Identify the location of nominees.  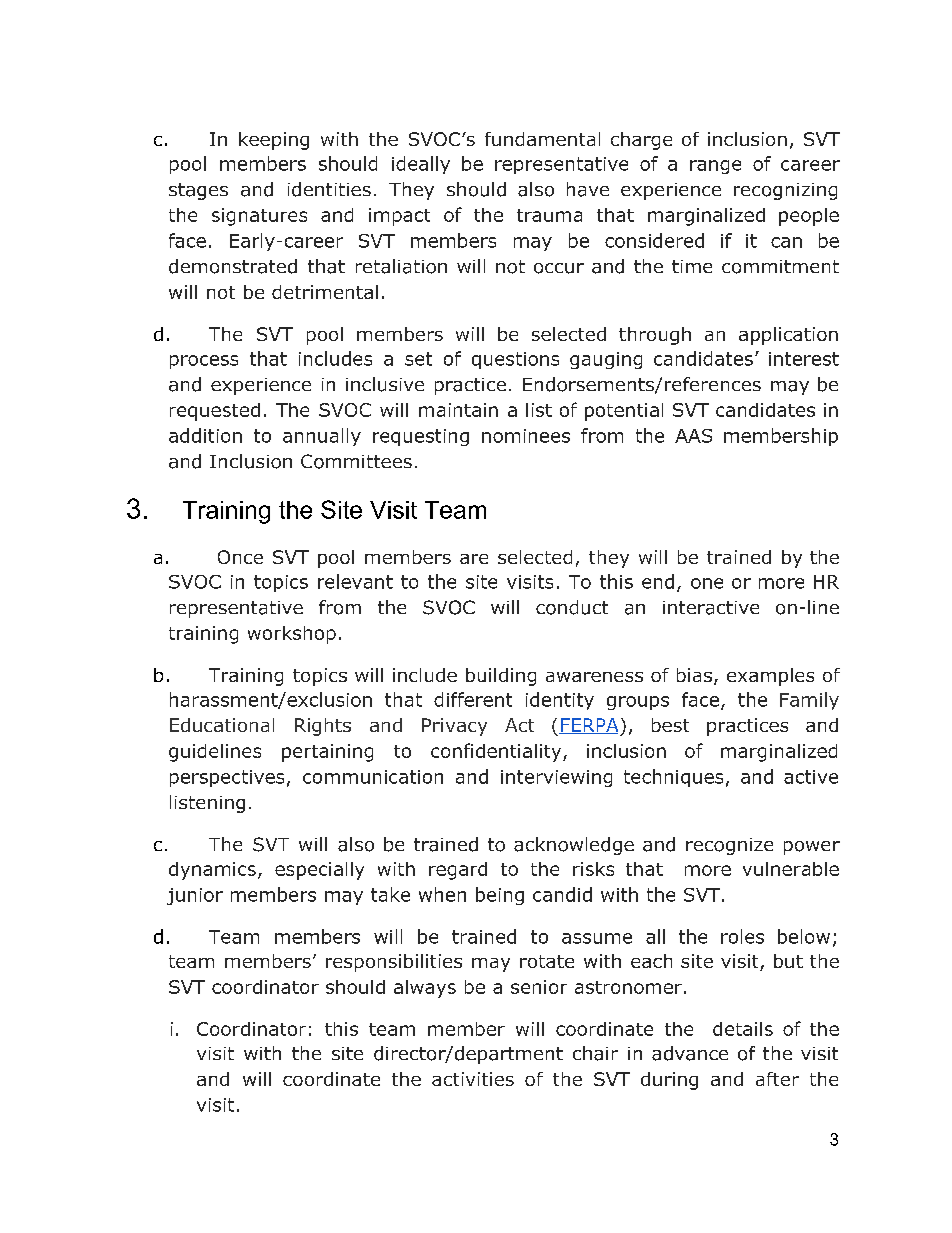
(526, 436).
